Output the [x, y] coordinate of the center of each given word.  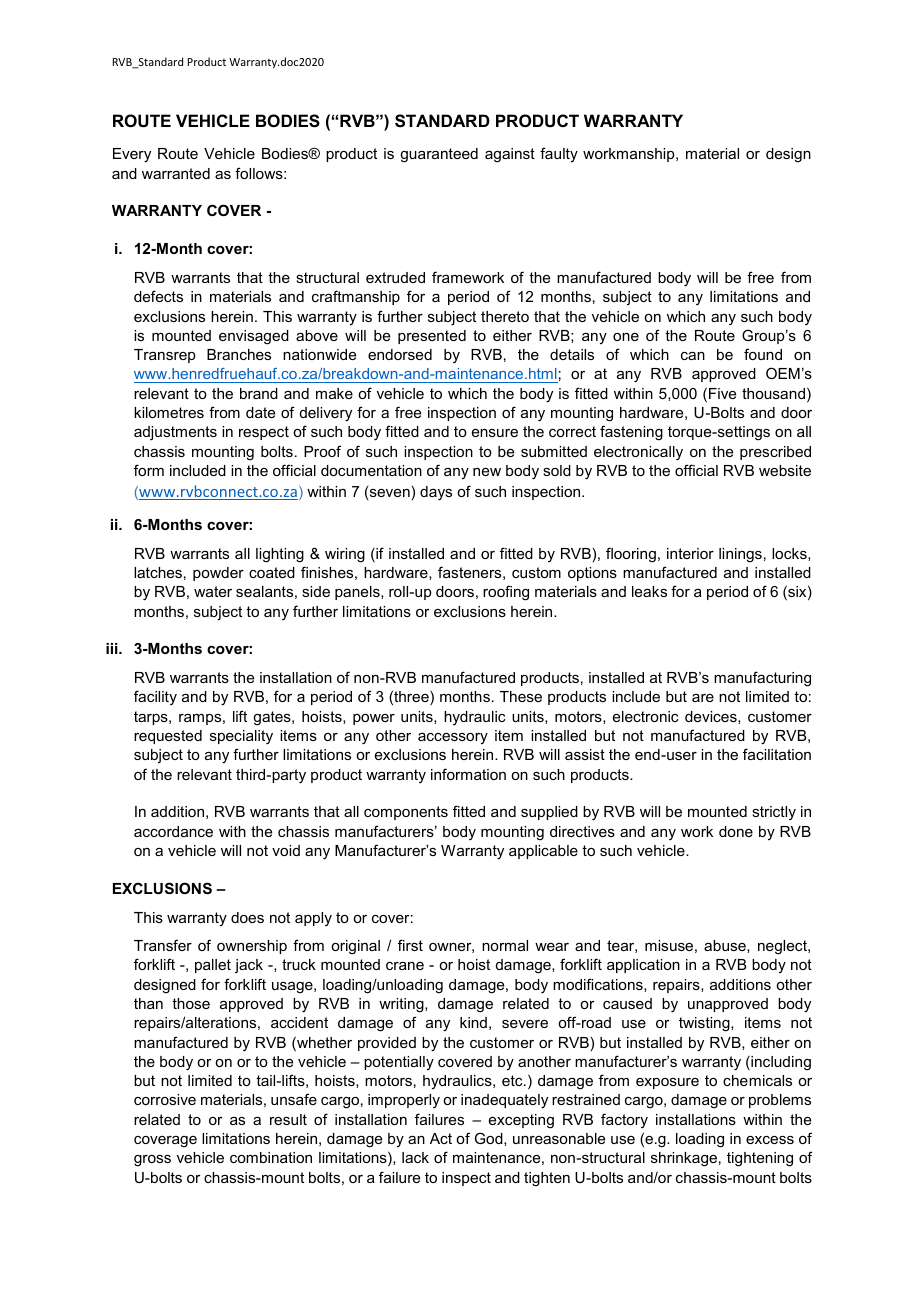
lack [415, 1157]
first [410, 945]
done [736, 831]
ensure [495, 433]
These [521, 696]
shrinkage [684, 1159]
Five [722, 393]
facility [155, 697]
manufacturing [762, 679]
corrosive [165, 1099]
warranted [176, 173]
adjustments [175, 433]
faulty [559, 154]
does [247, 917]
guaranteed [439, 155]
